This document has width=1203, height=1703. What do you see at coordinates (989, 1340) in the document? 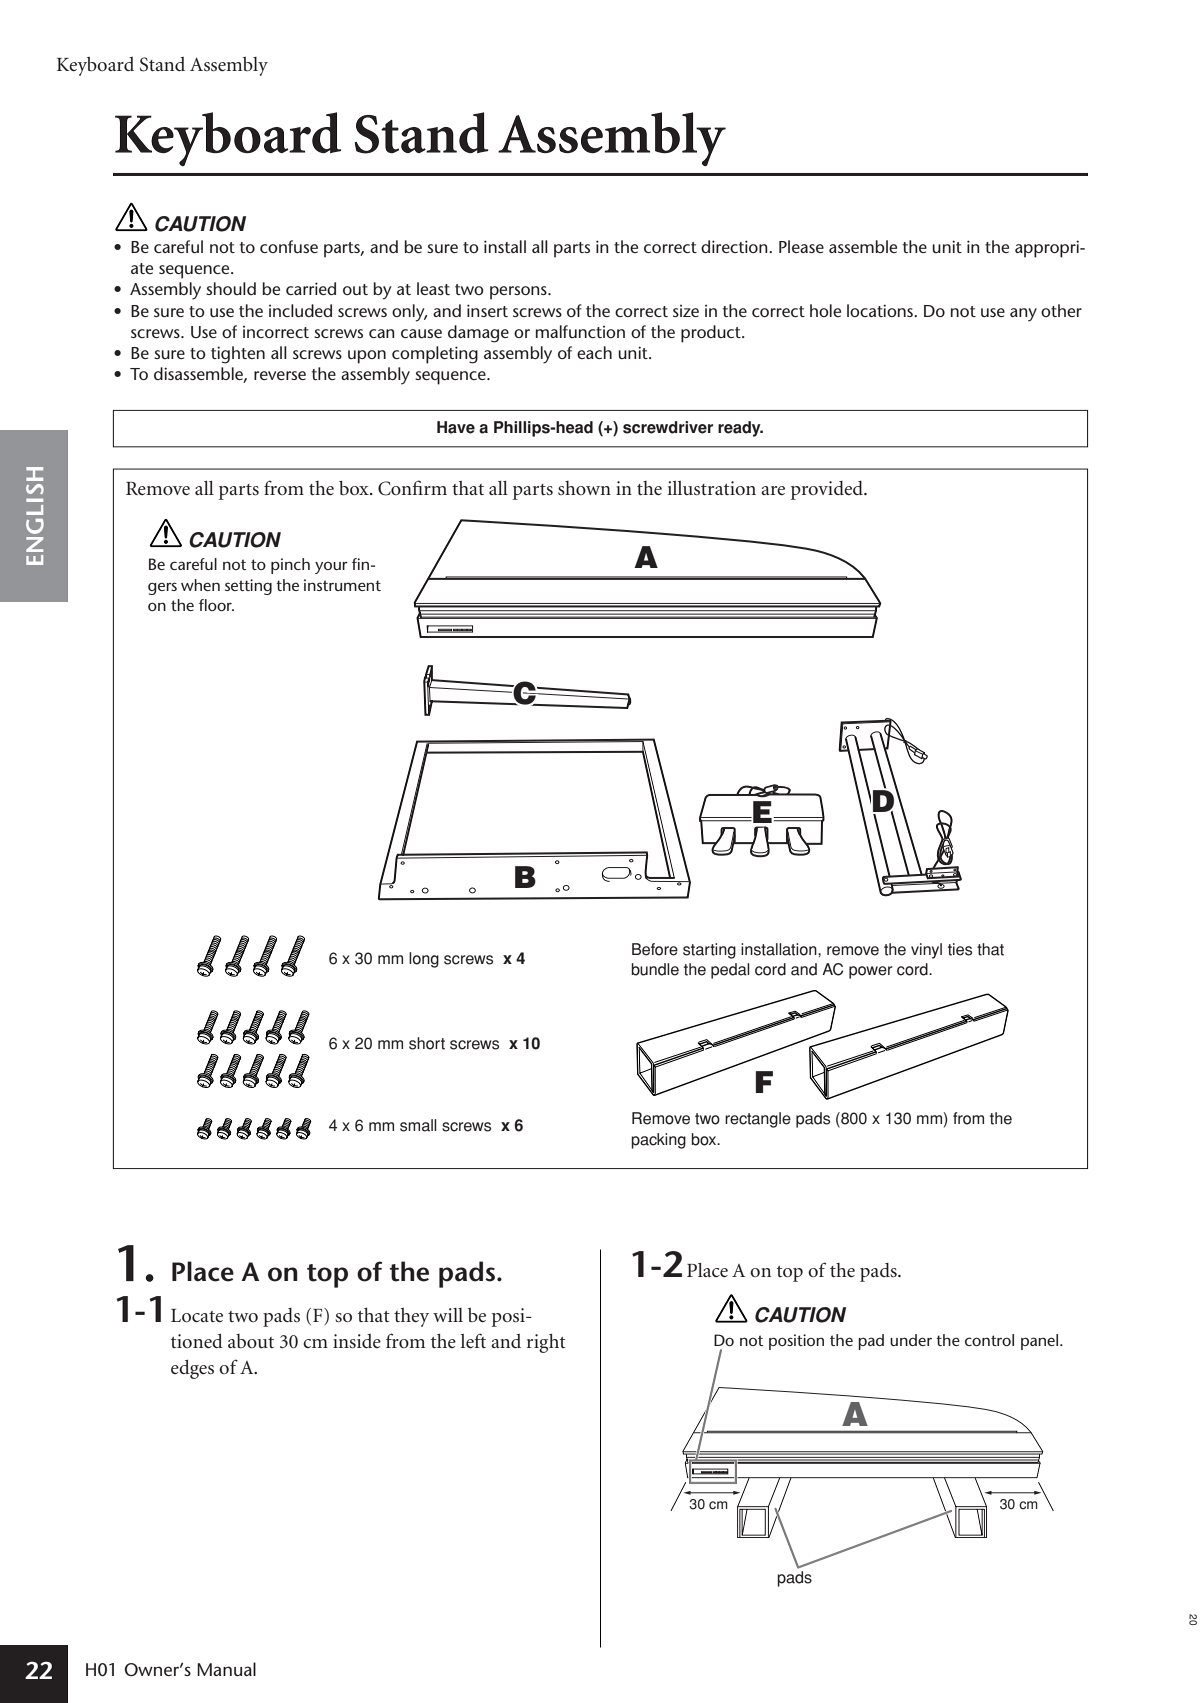
I see `control` at bounding box center [989, 1340].
